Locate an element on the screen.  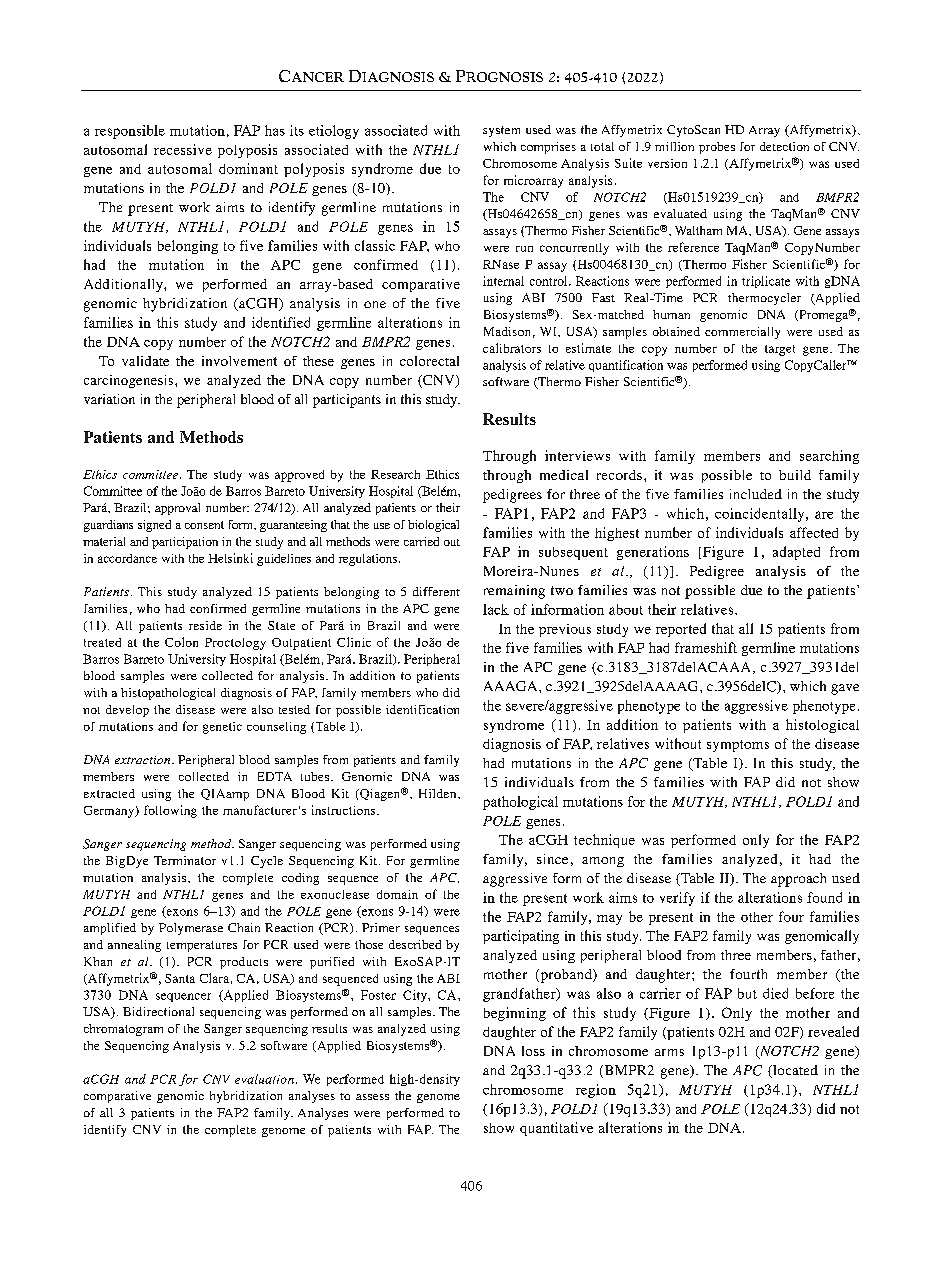
comprises is located at coordinates (548, 148).
